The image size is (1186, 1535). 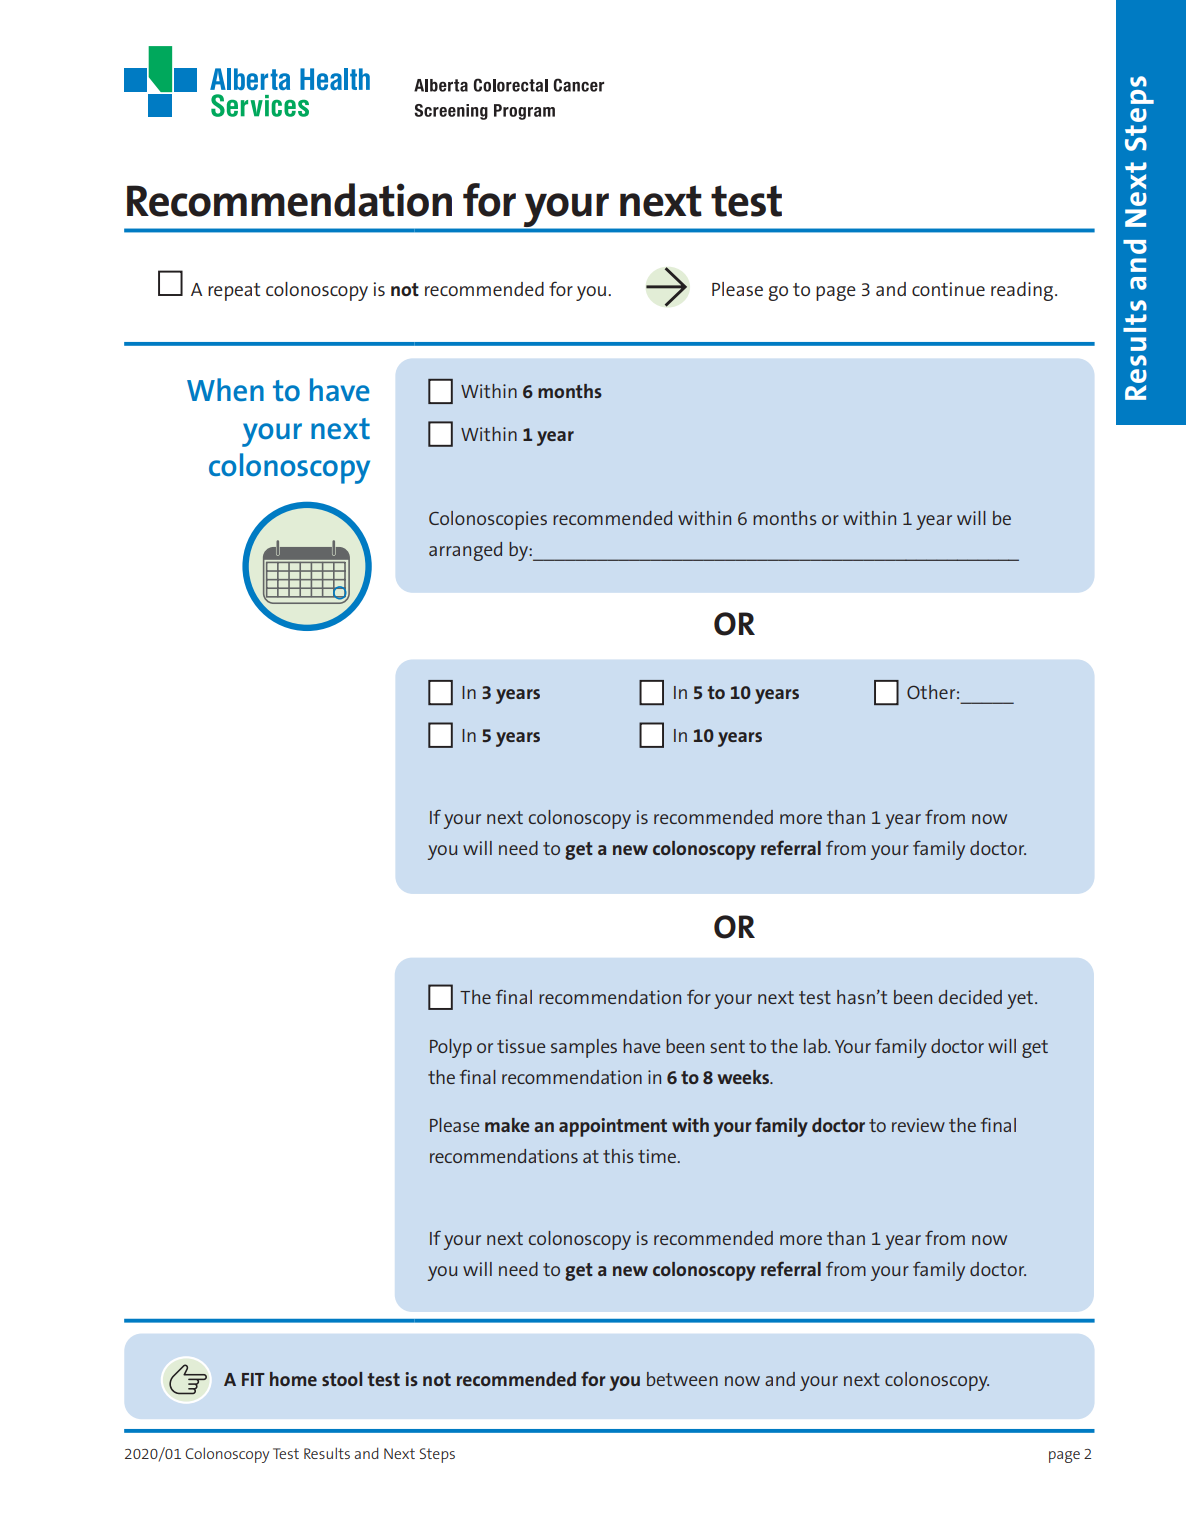 What do you see at coordinates (682, 1379) in the screenshot?
I see `between` at bounding box center [682, 1379].
